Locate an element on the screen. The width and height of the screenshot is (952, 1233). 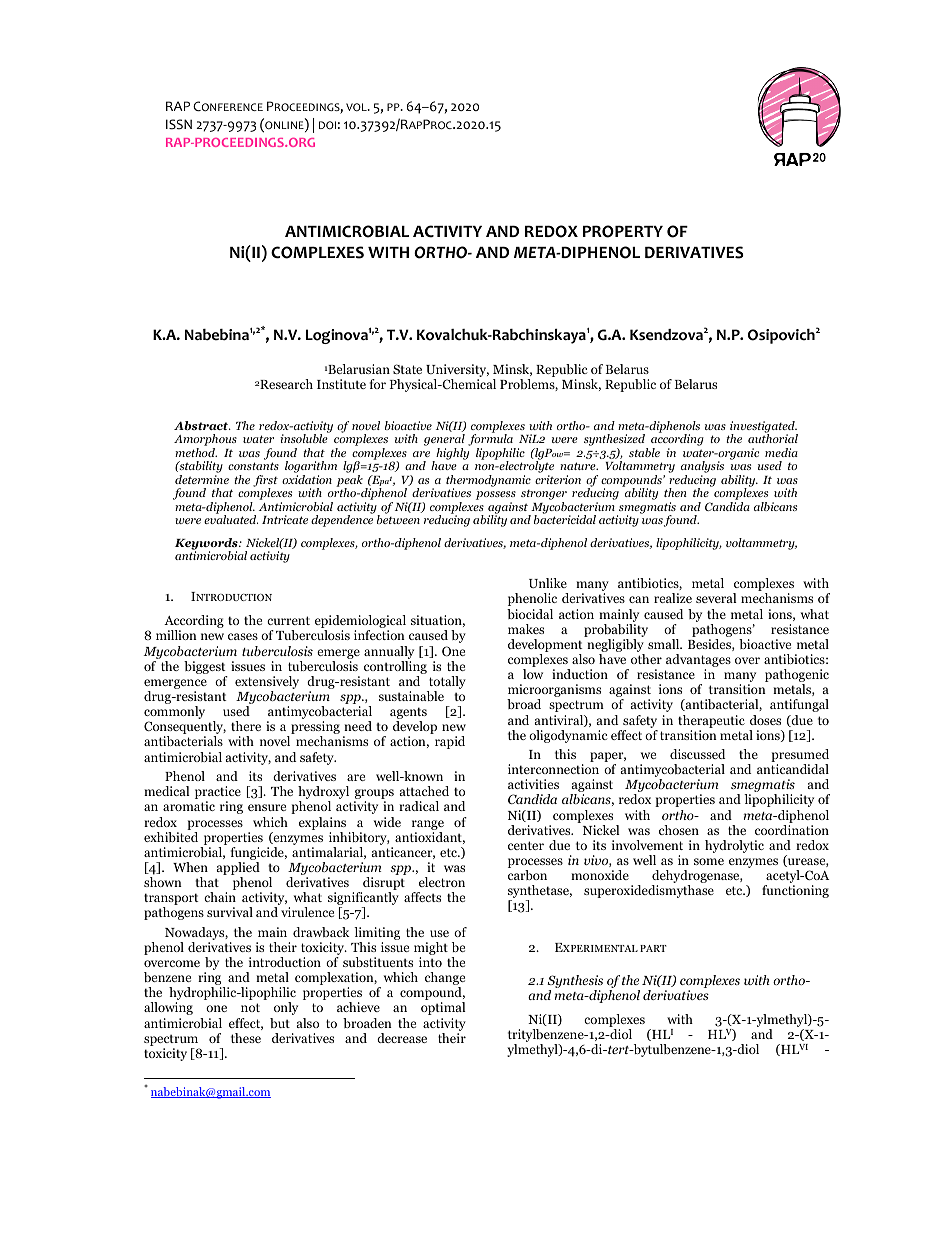
Institute is located at coordinates (341, 384).
